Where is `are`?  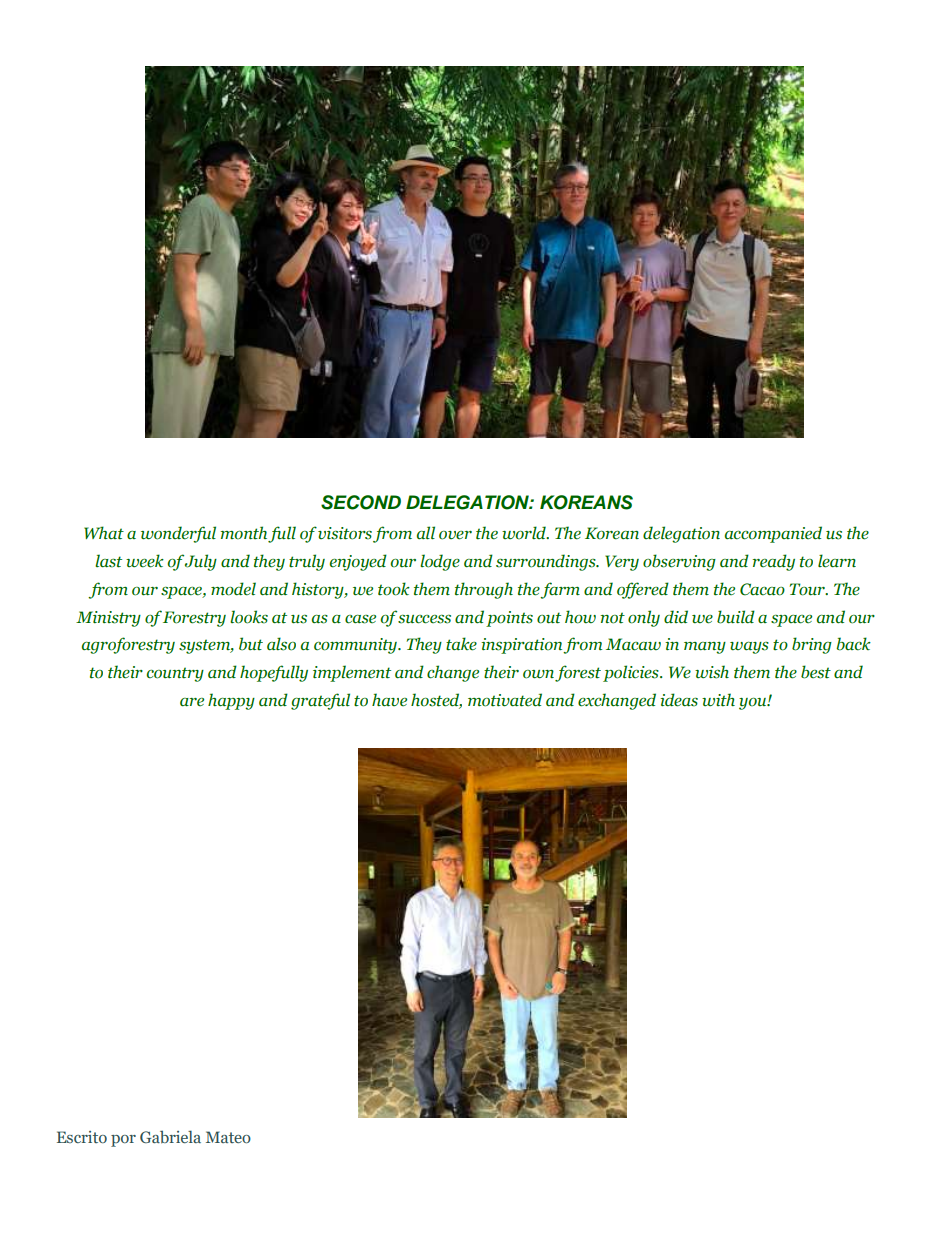 are is located at coordinates (192, 702).
